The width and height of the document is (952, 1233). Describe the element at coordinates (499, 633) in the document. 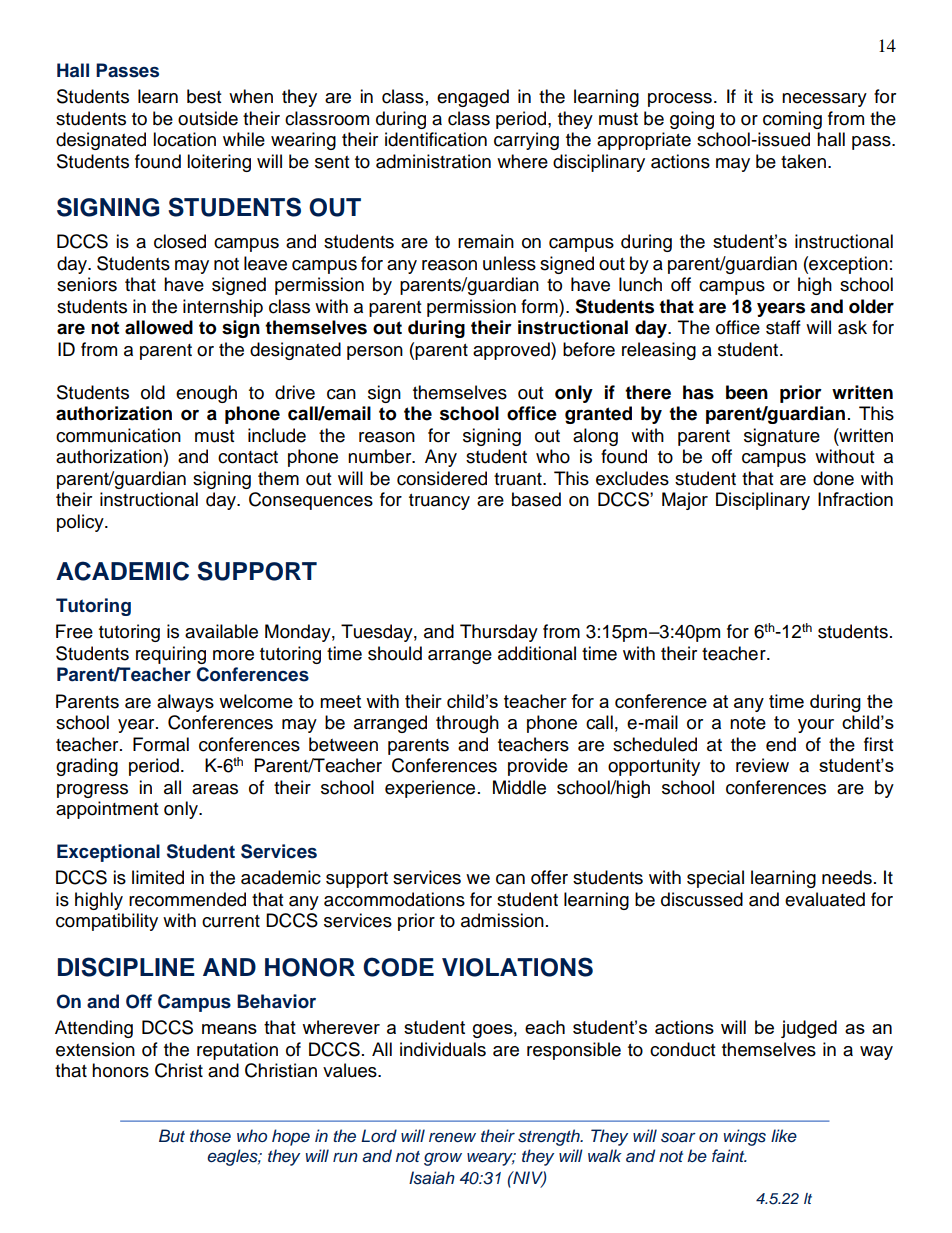

I see `Thursday` at that location.
